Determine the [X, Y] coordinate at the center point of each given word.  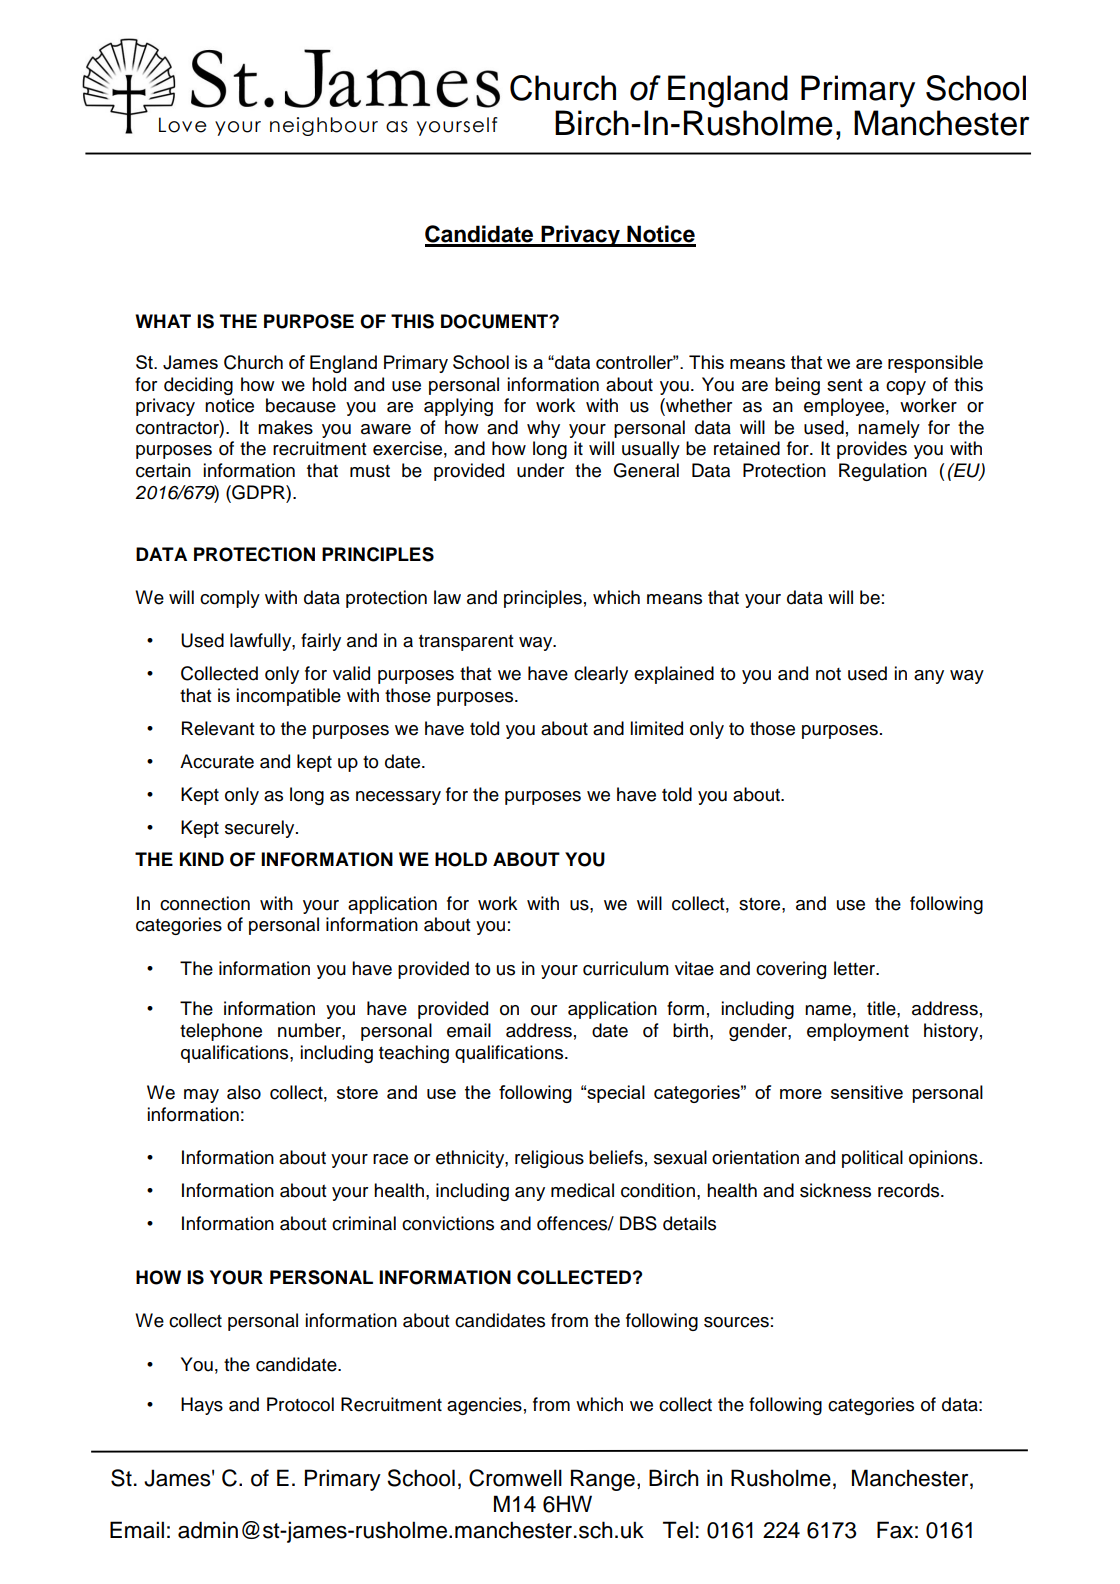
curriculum [625, 968]
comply [230, 599]
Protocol [300, 1404]
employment [858, 1032]
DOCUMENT [495, 321]
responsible [935, 364]
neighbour [324, 126]
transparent [466, 642]
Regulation [883, 472]
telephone [221, 1032]
